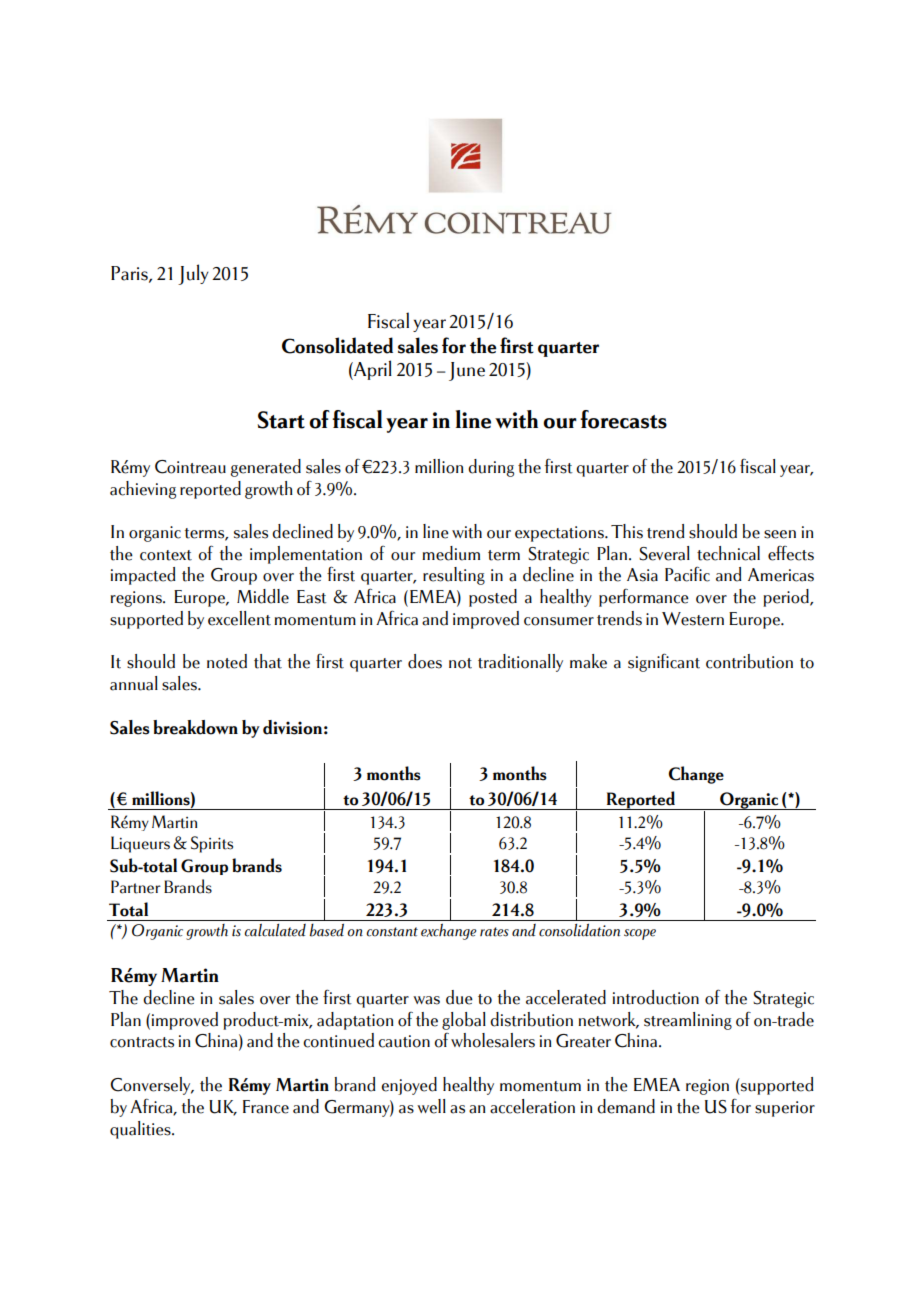  Describe the element at coordinates (454, 576) in the document. I see `resulting` at that location.
